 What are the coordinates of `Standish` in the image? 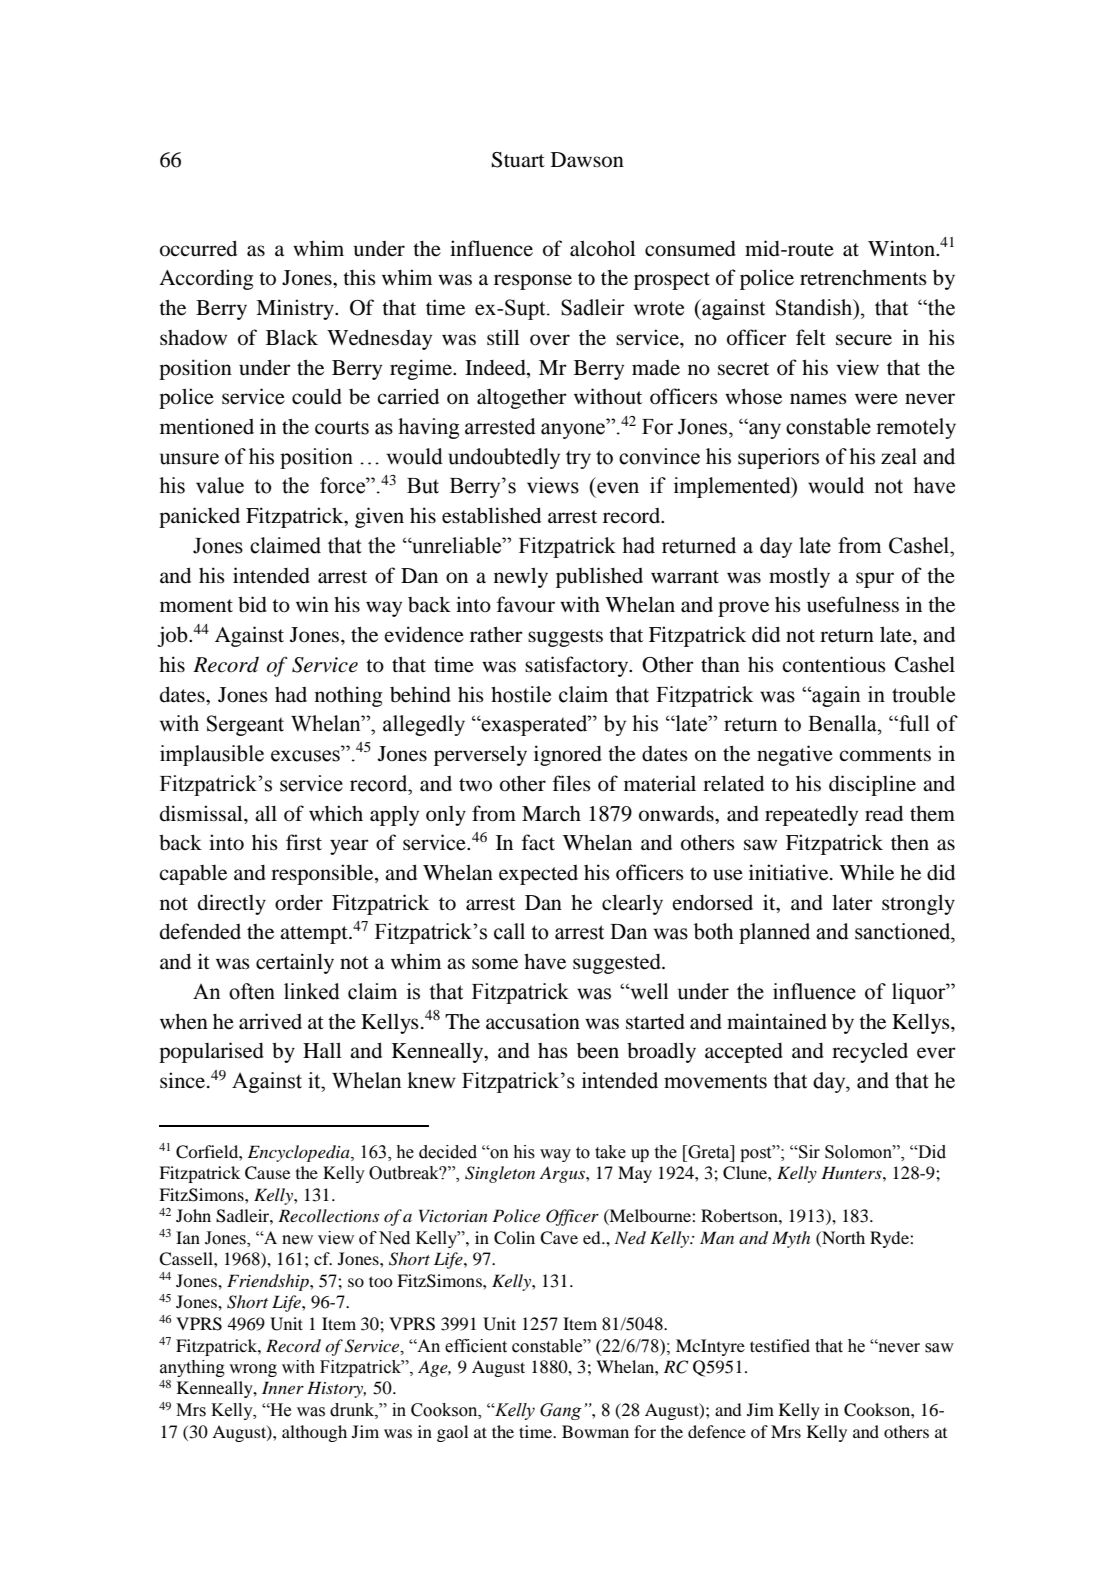 It's located at (815, 307).
